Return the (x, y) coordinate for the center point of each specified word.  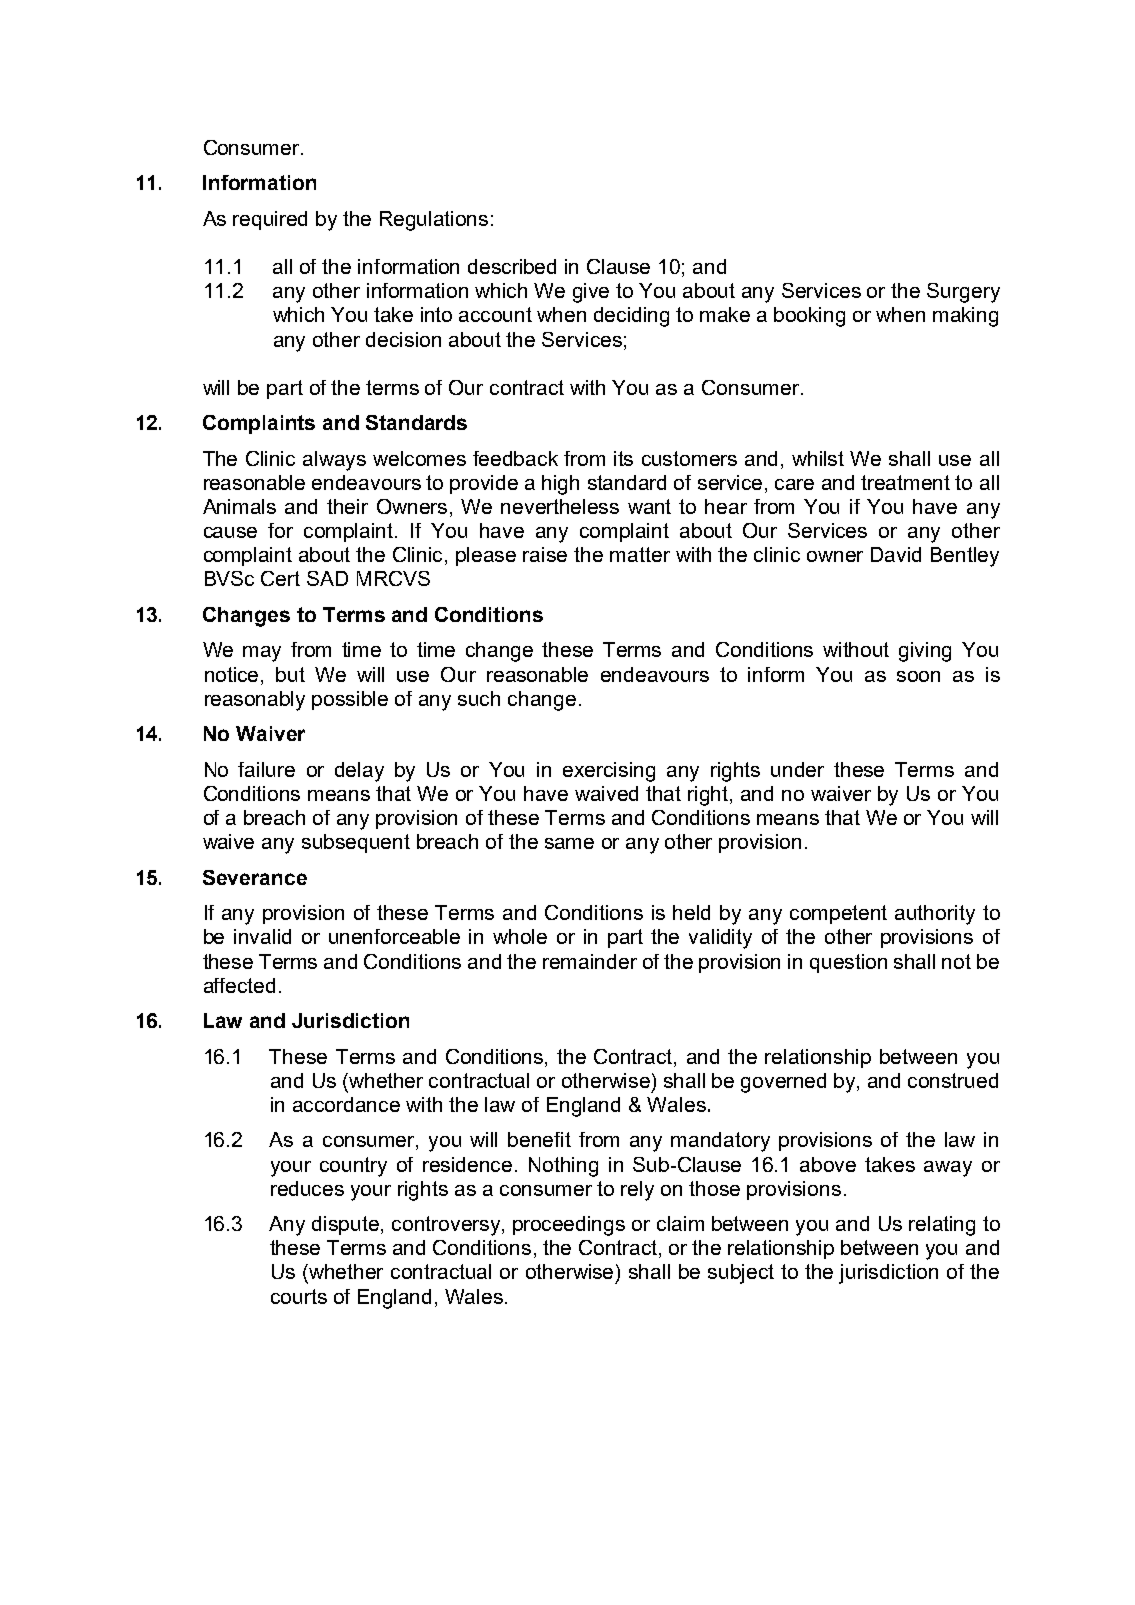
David (896, 554)
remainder (590, 961)
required (270, 220)
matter (640, 554)
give (591, 293)
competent (838, 914)
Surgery (963, 293)
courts (299, 1296)
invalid (262, 936)
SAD (327, 578)
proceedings (569, 1226)
